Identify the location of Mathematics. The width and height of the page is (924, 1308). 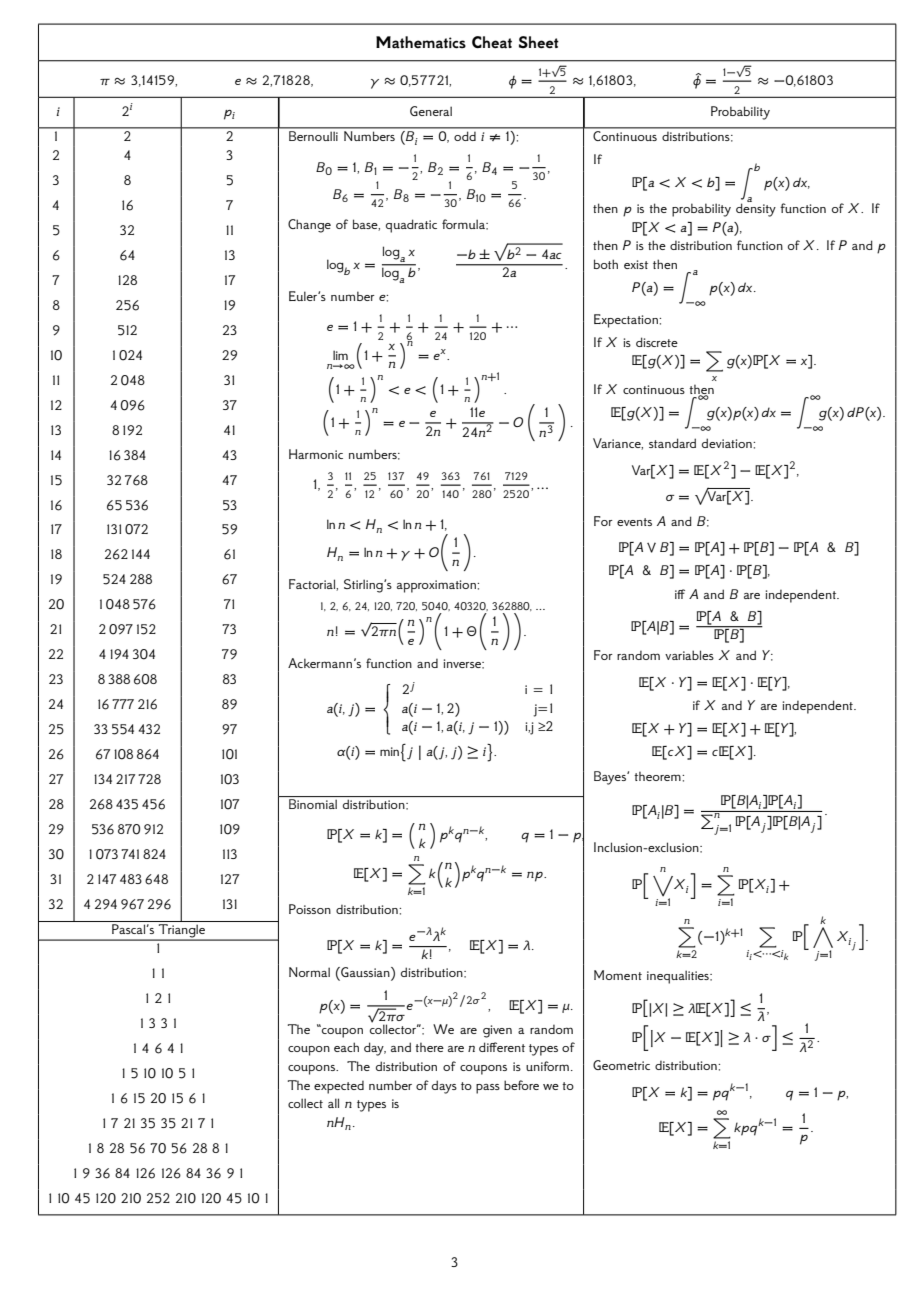
(421, 42).
